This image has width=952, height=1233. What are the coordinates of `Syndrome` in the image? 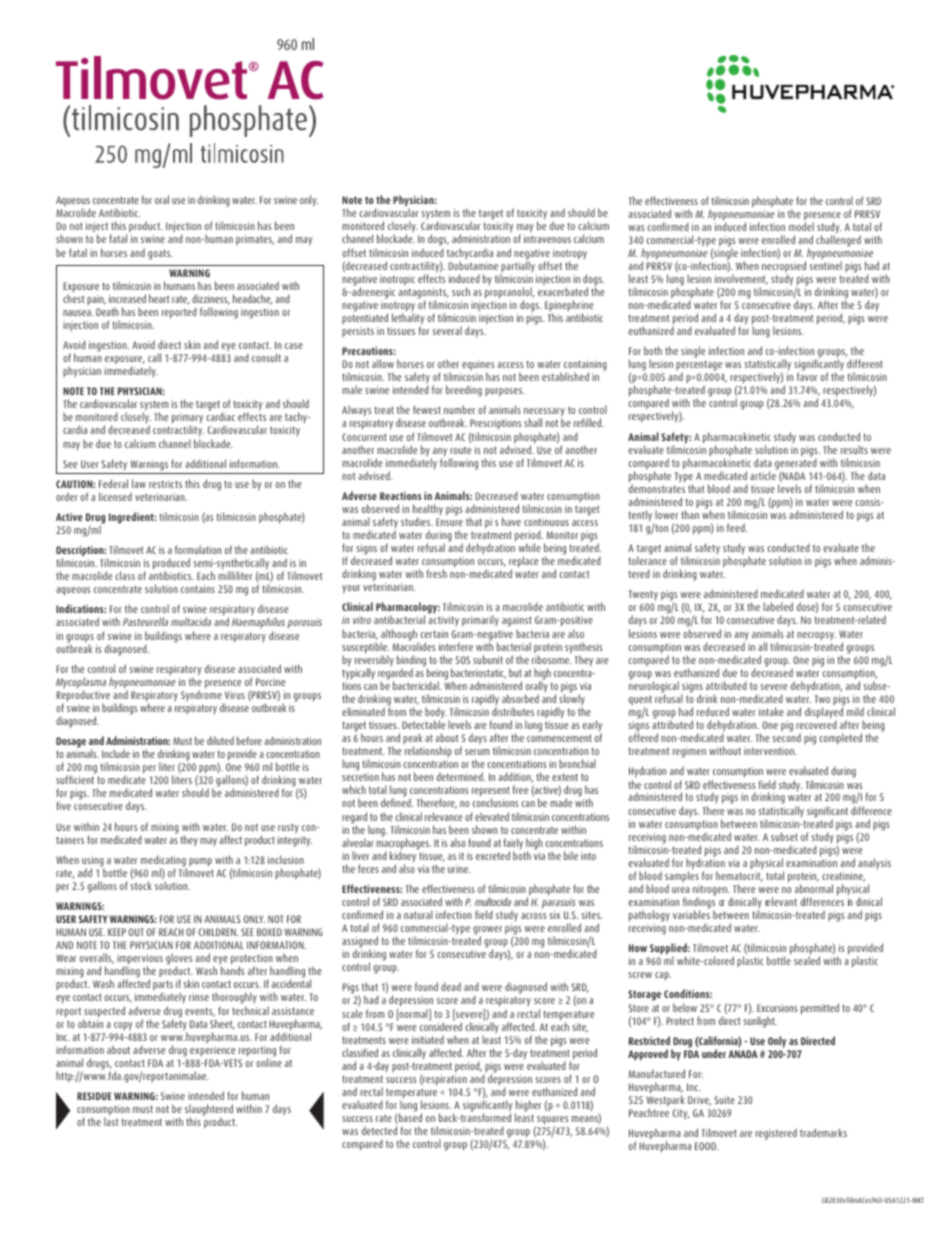 It's located at (202, 696).
